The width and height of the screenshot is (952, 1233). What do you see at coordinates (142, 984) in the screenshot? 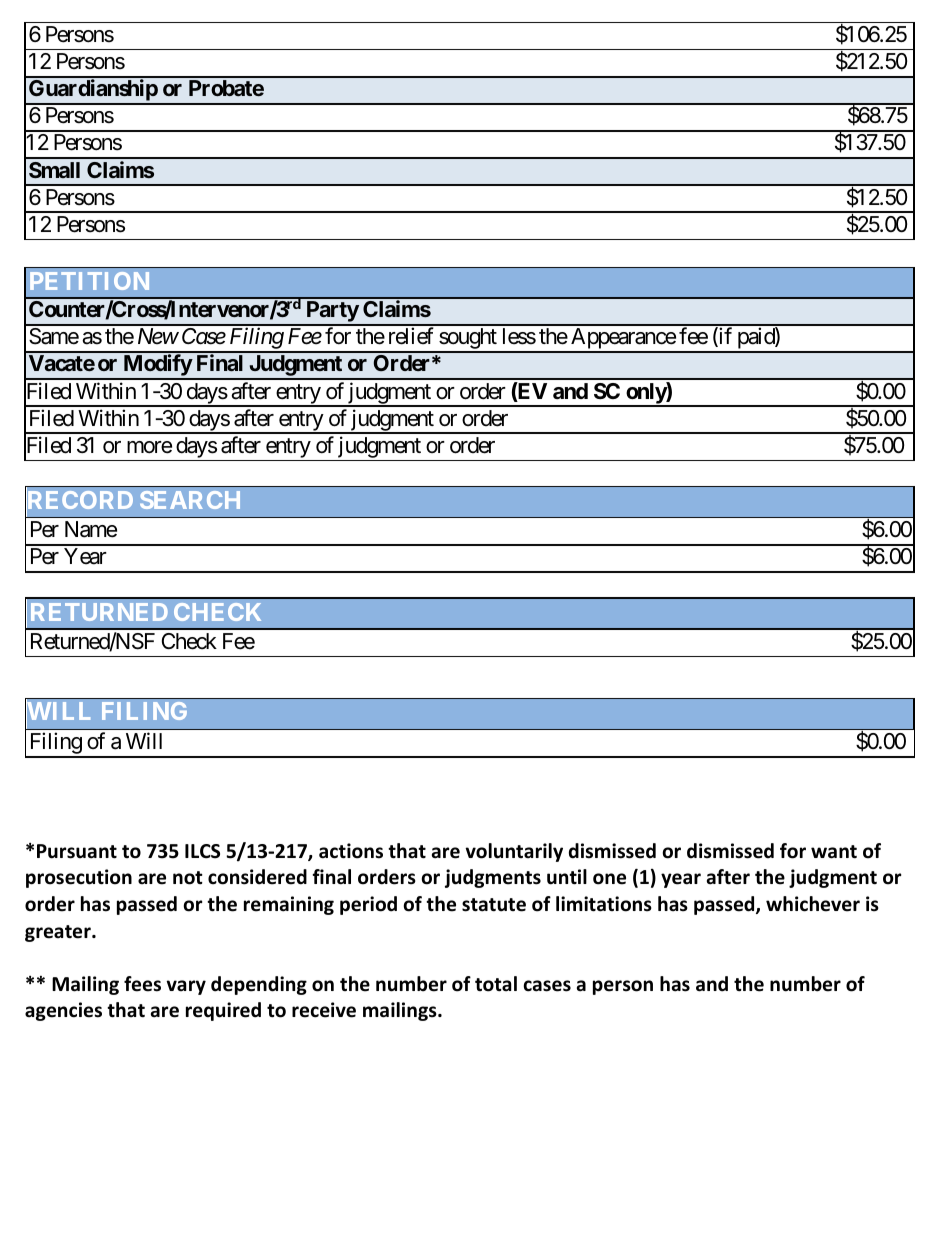
I see `fees` at bounding box center [142, 984].
